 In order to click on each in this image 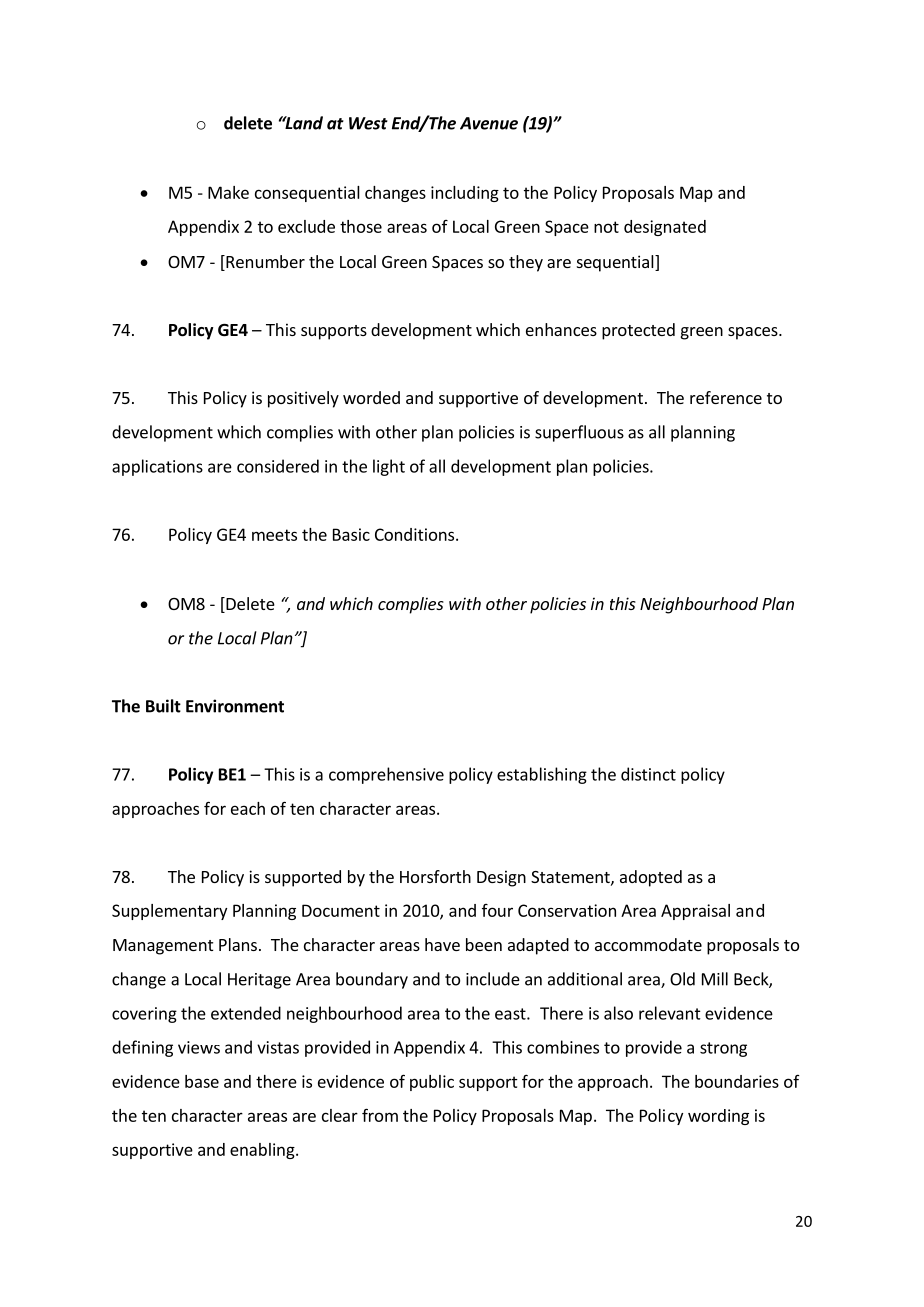, I will do `click(248, 808)`.
